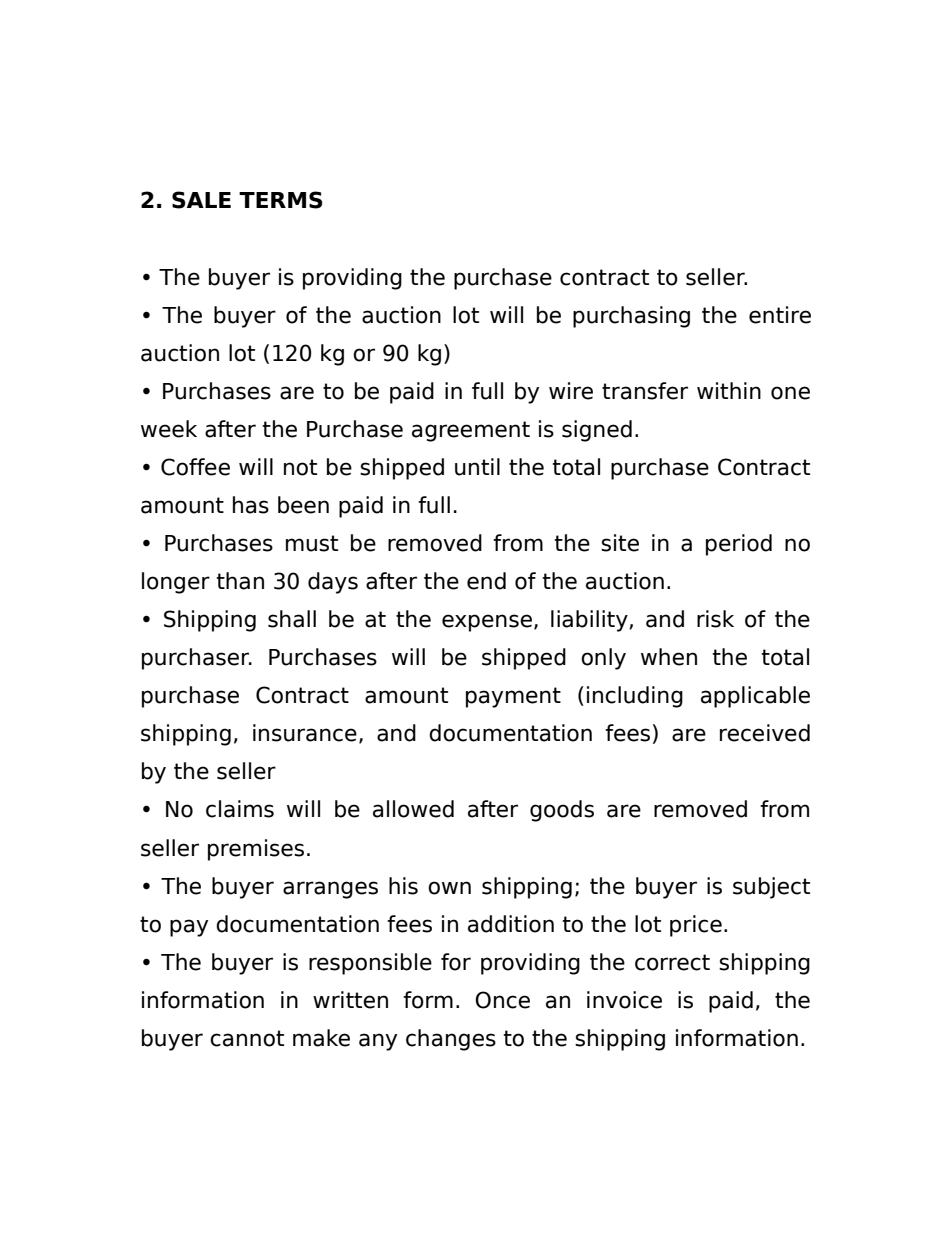 Image resolution: width=952 pixels, height=1233 pixels. I want to click on insurance, so click(305, 733).
